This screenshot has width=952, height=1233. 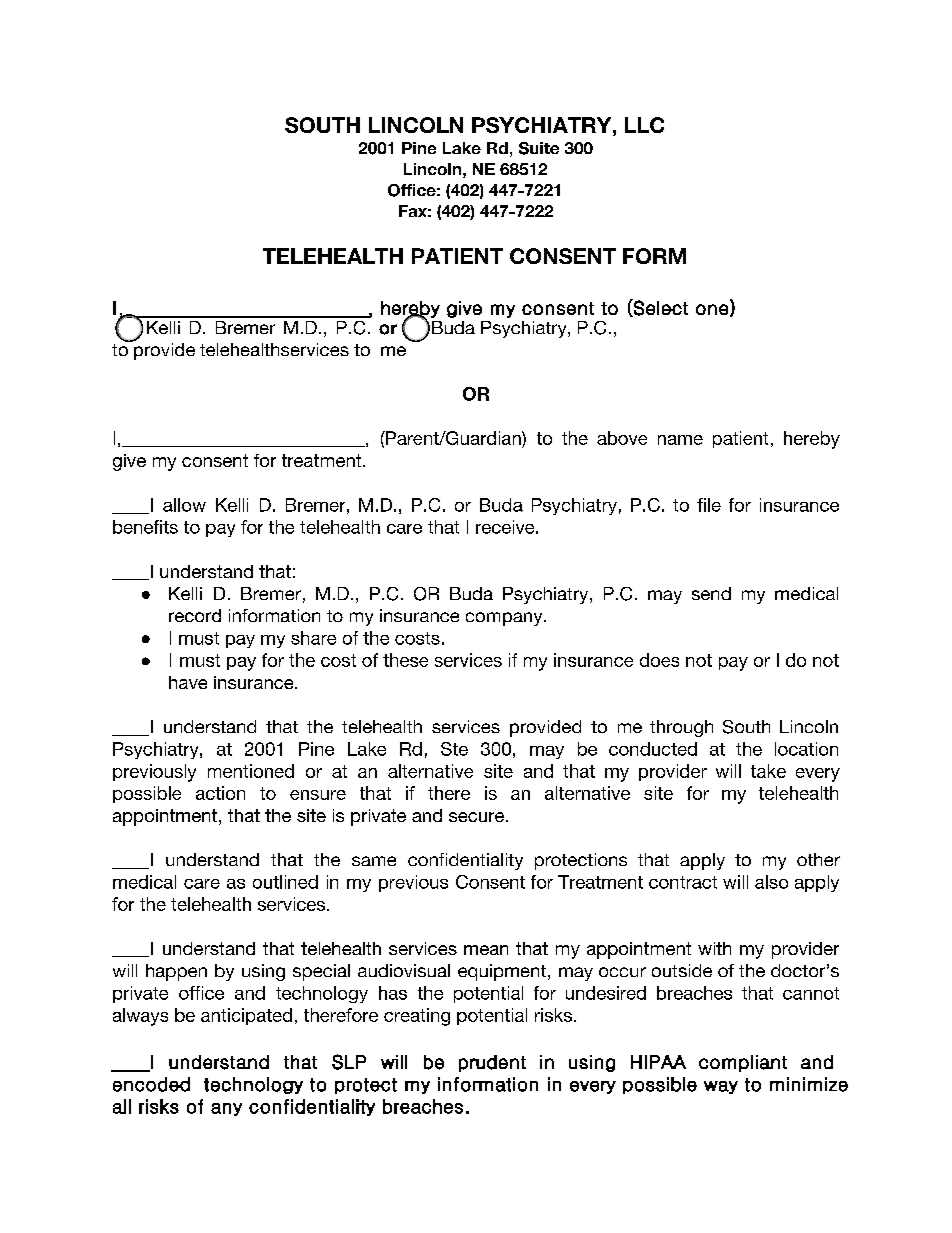 I want to click on receive, so click(x=505, y=527).
